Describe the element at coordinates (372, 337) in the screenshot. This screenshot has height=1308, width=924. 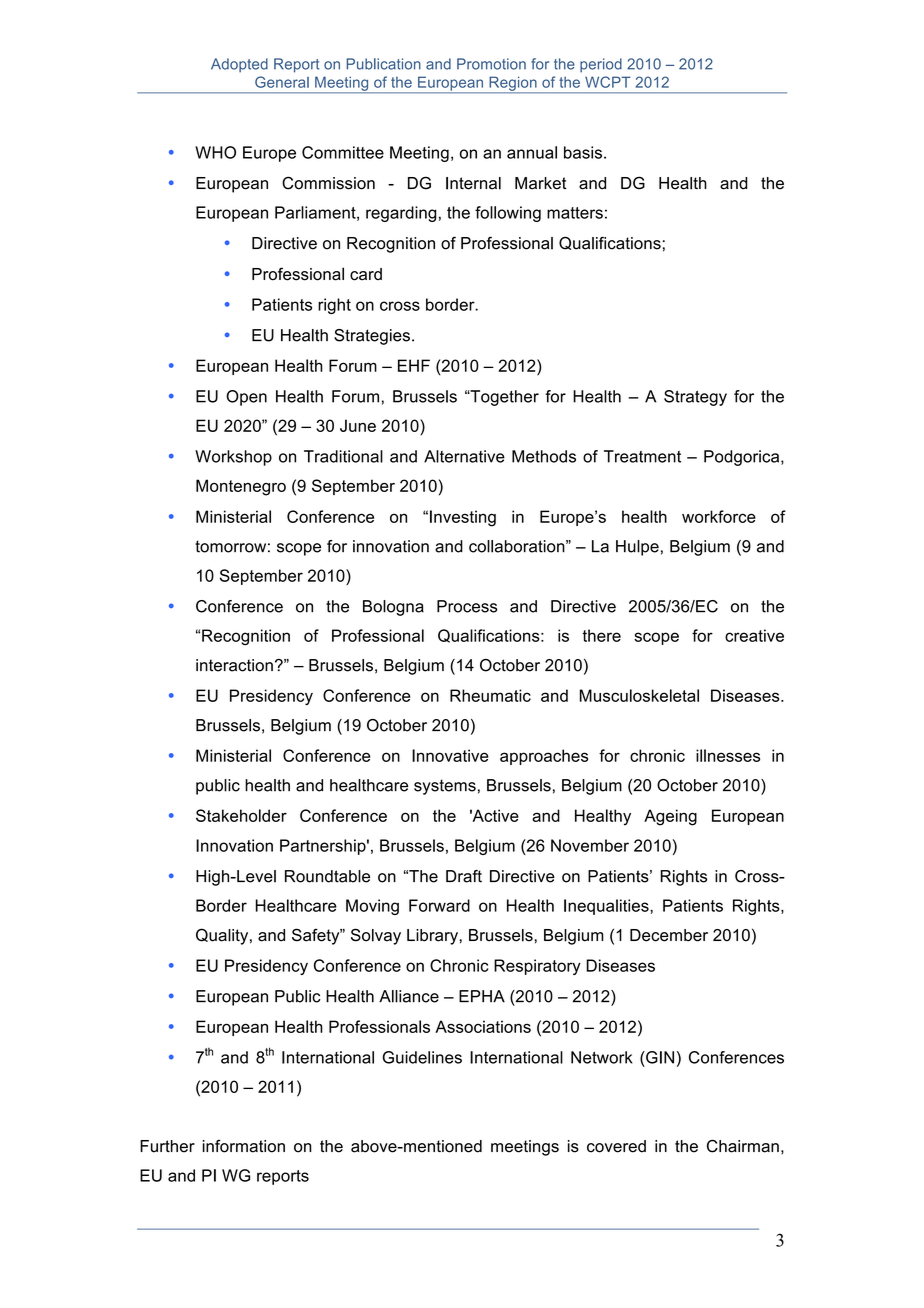
I see `Strategies` at that location.
